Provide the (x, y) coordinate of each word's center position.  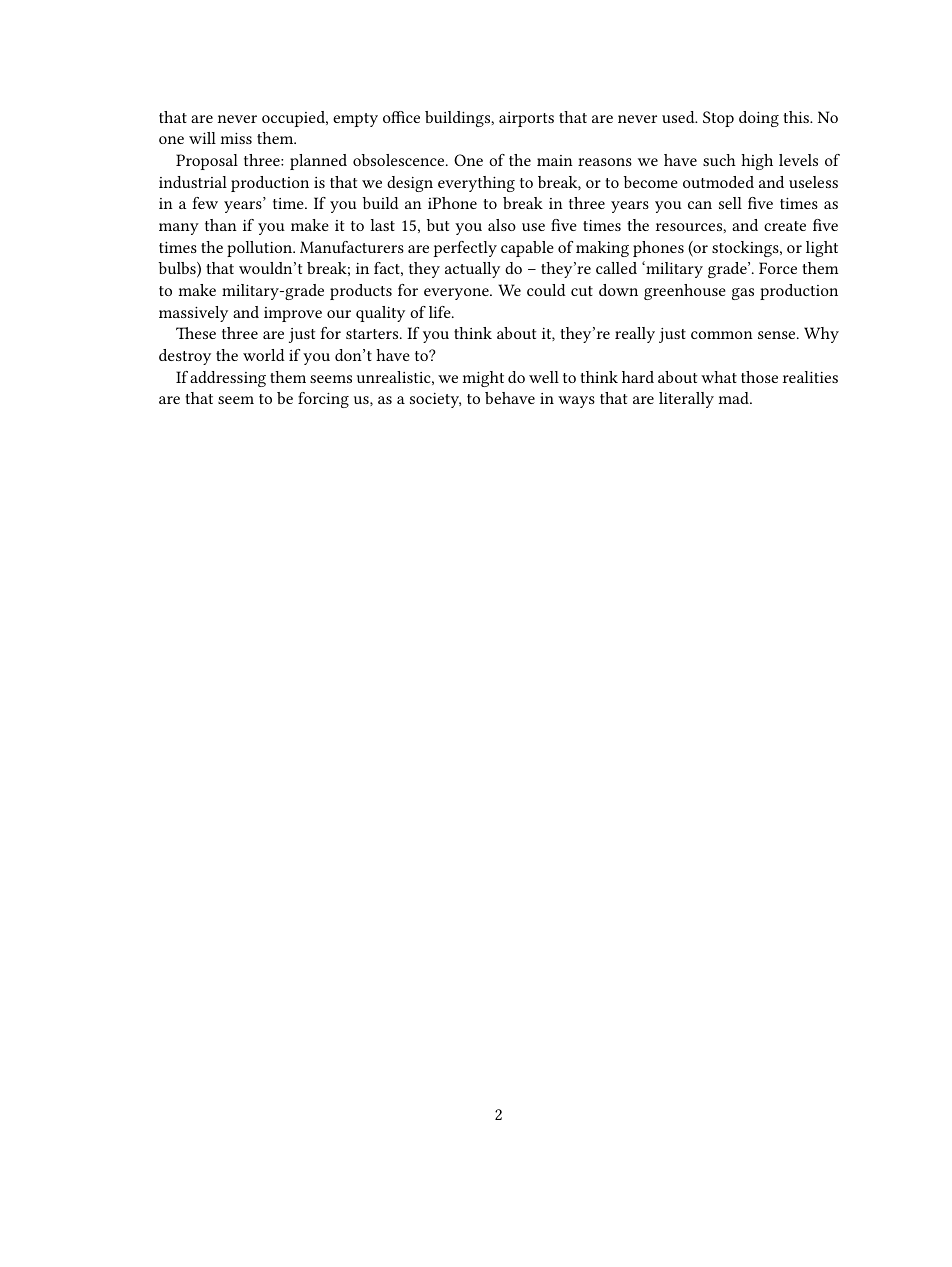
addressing (228, 379)
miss (236, 138)
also (502, 225)
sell (730, 203)
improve (293, 314)
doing (759, 119)
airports (526, 119)
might (483, 379)
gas (743, 294)
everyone (457, 294)
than (221, 225)
